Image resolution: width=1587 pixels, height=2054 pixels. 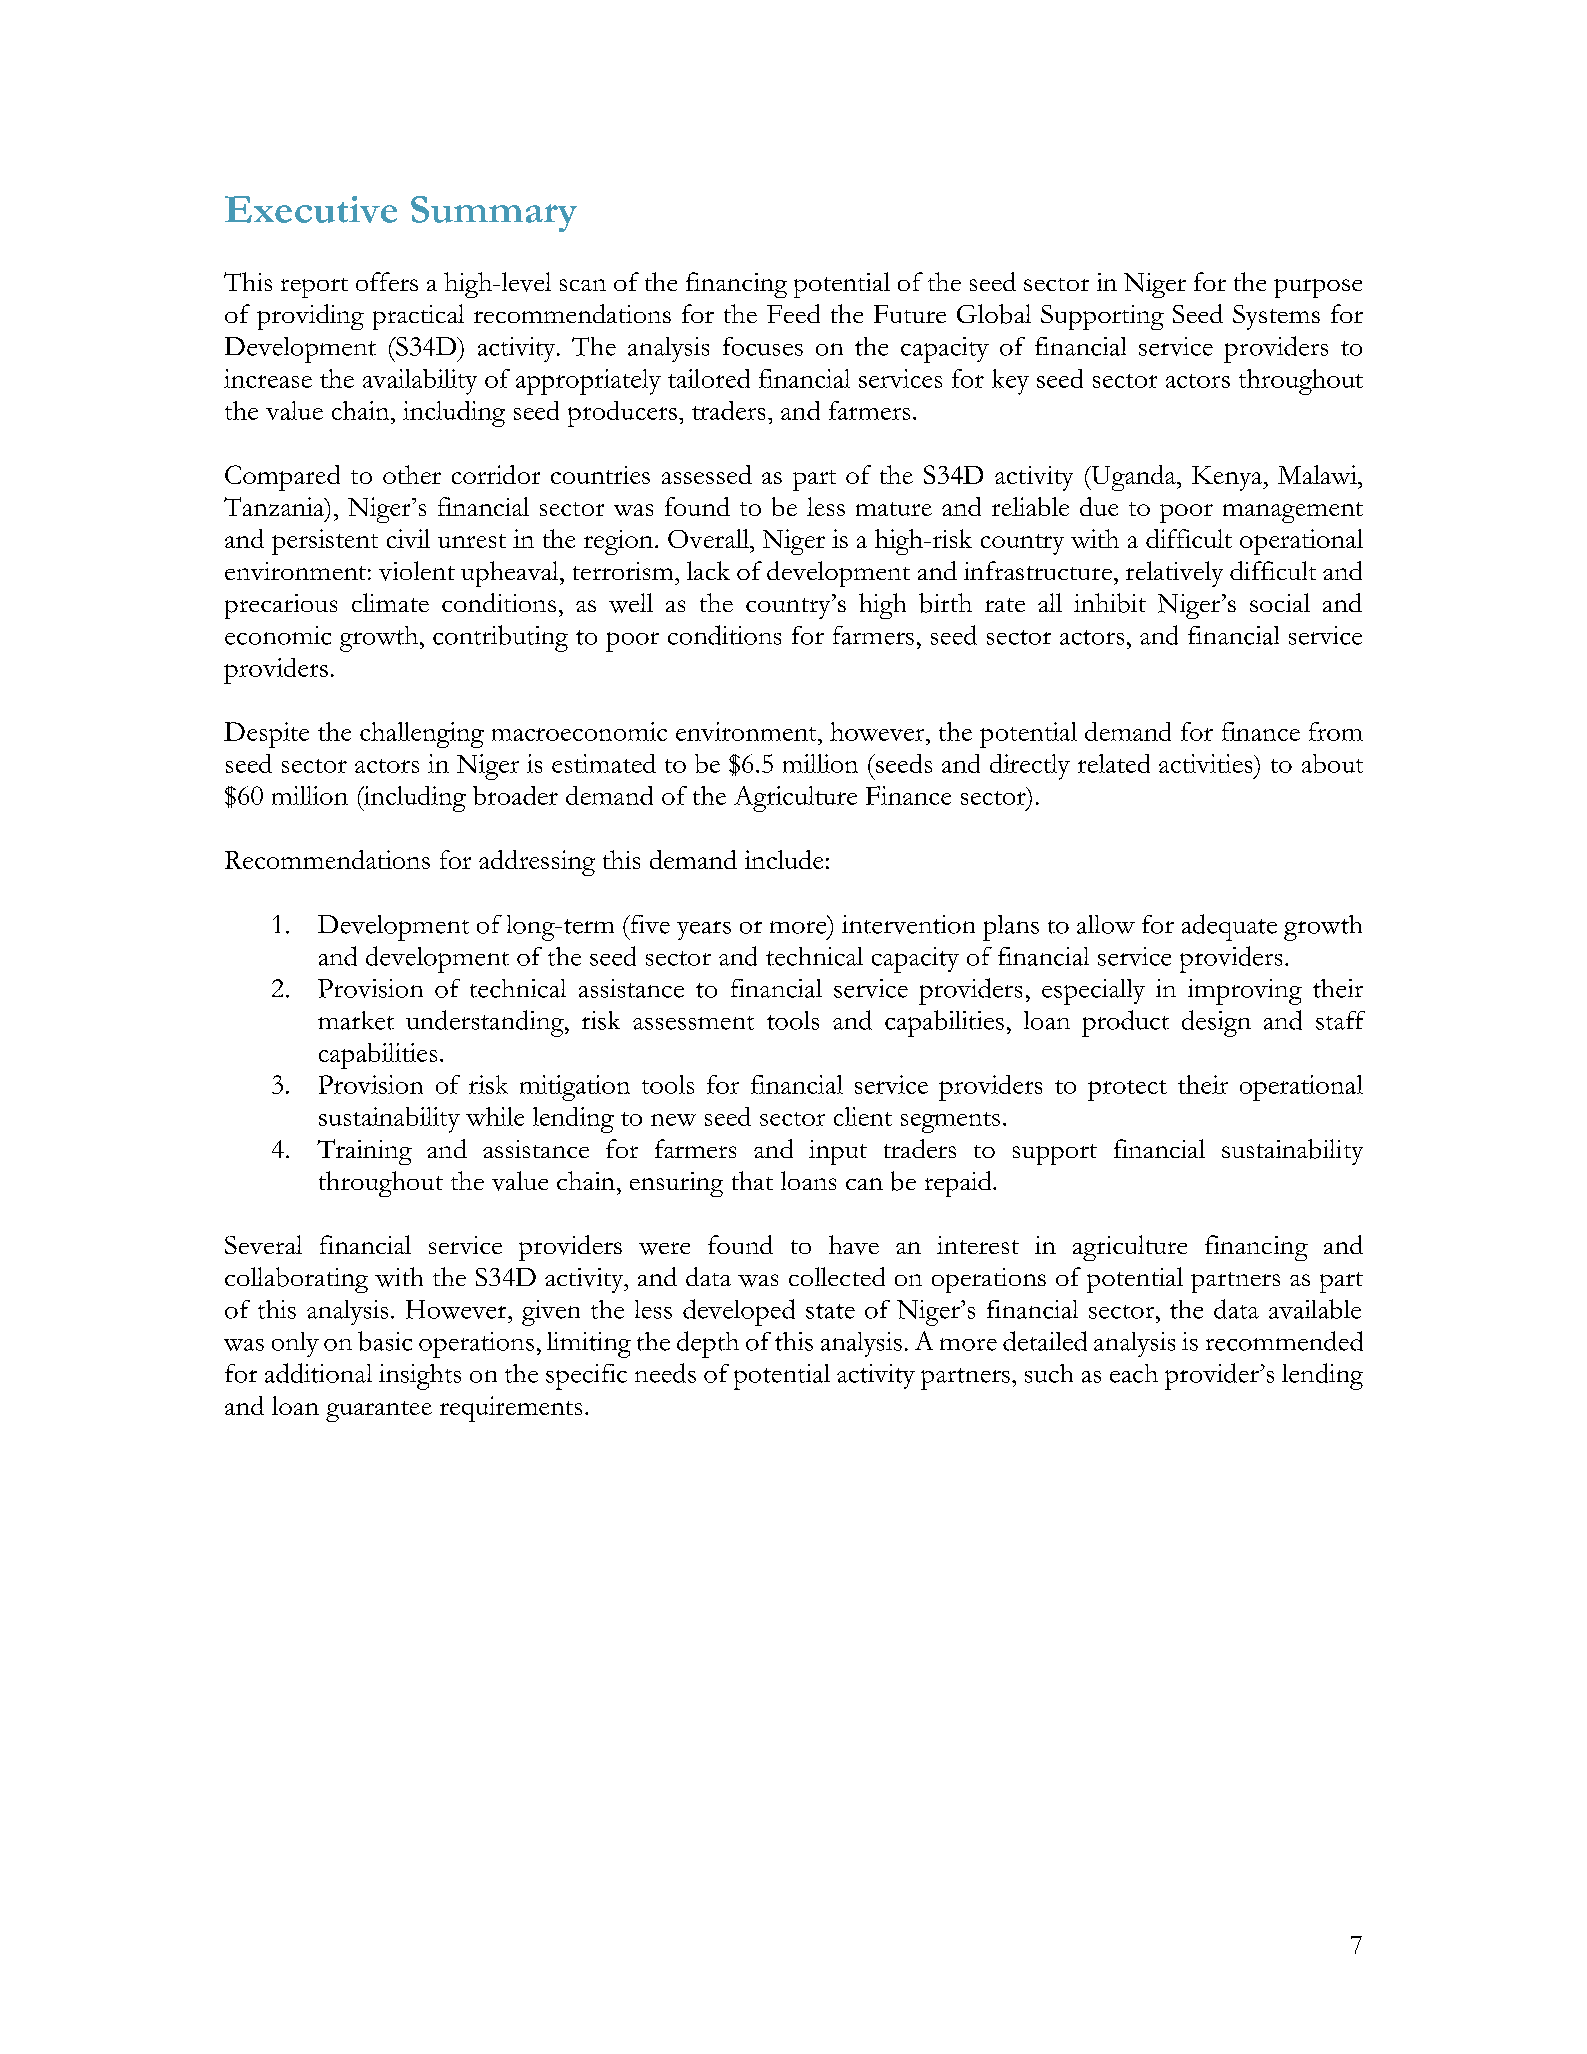 I want to click on client, so click(x=863, y=1116).
